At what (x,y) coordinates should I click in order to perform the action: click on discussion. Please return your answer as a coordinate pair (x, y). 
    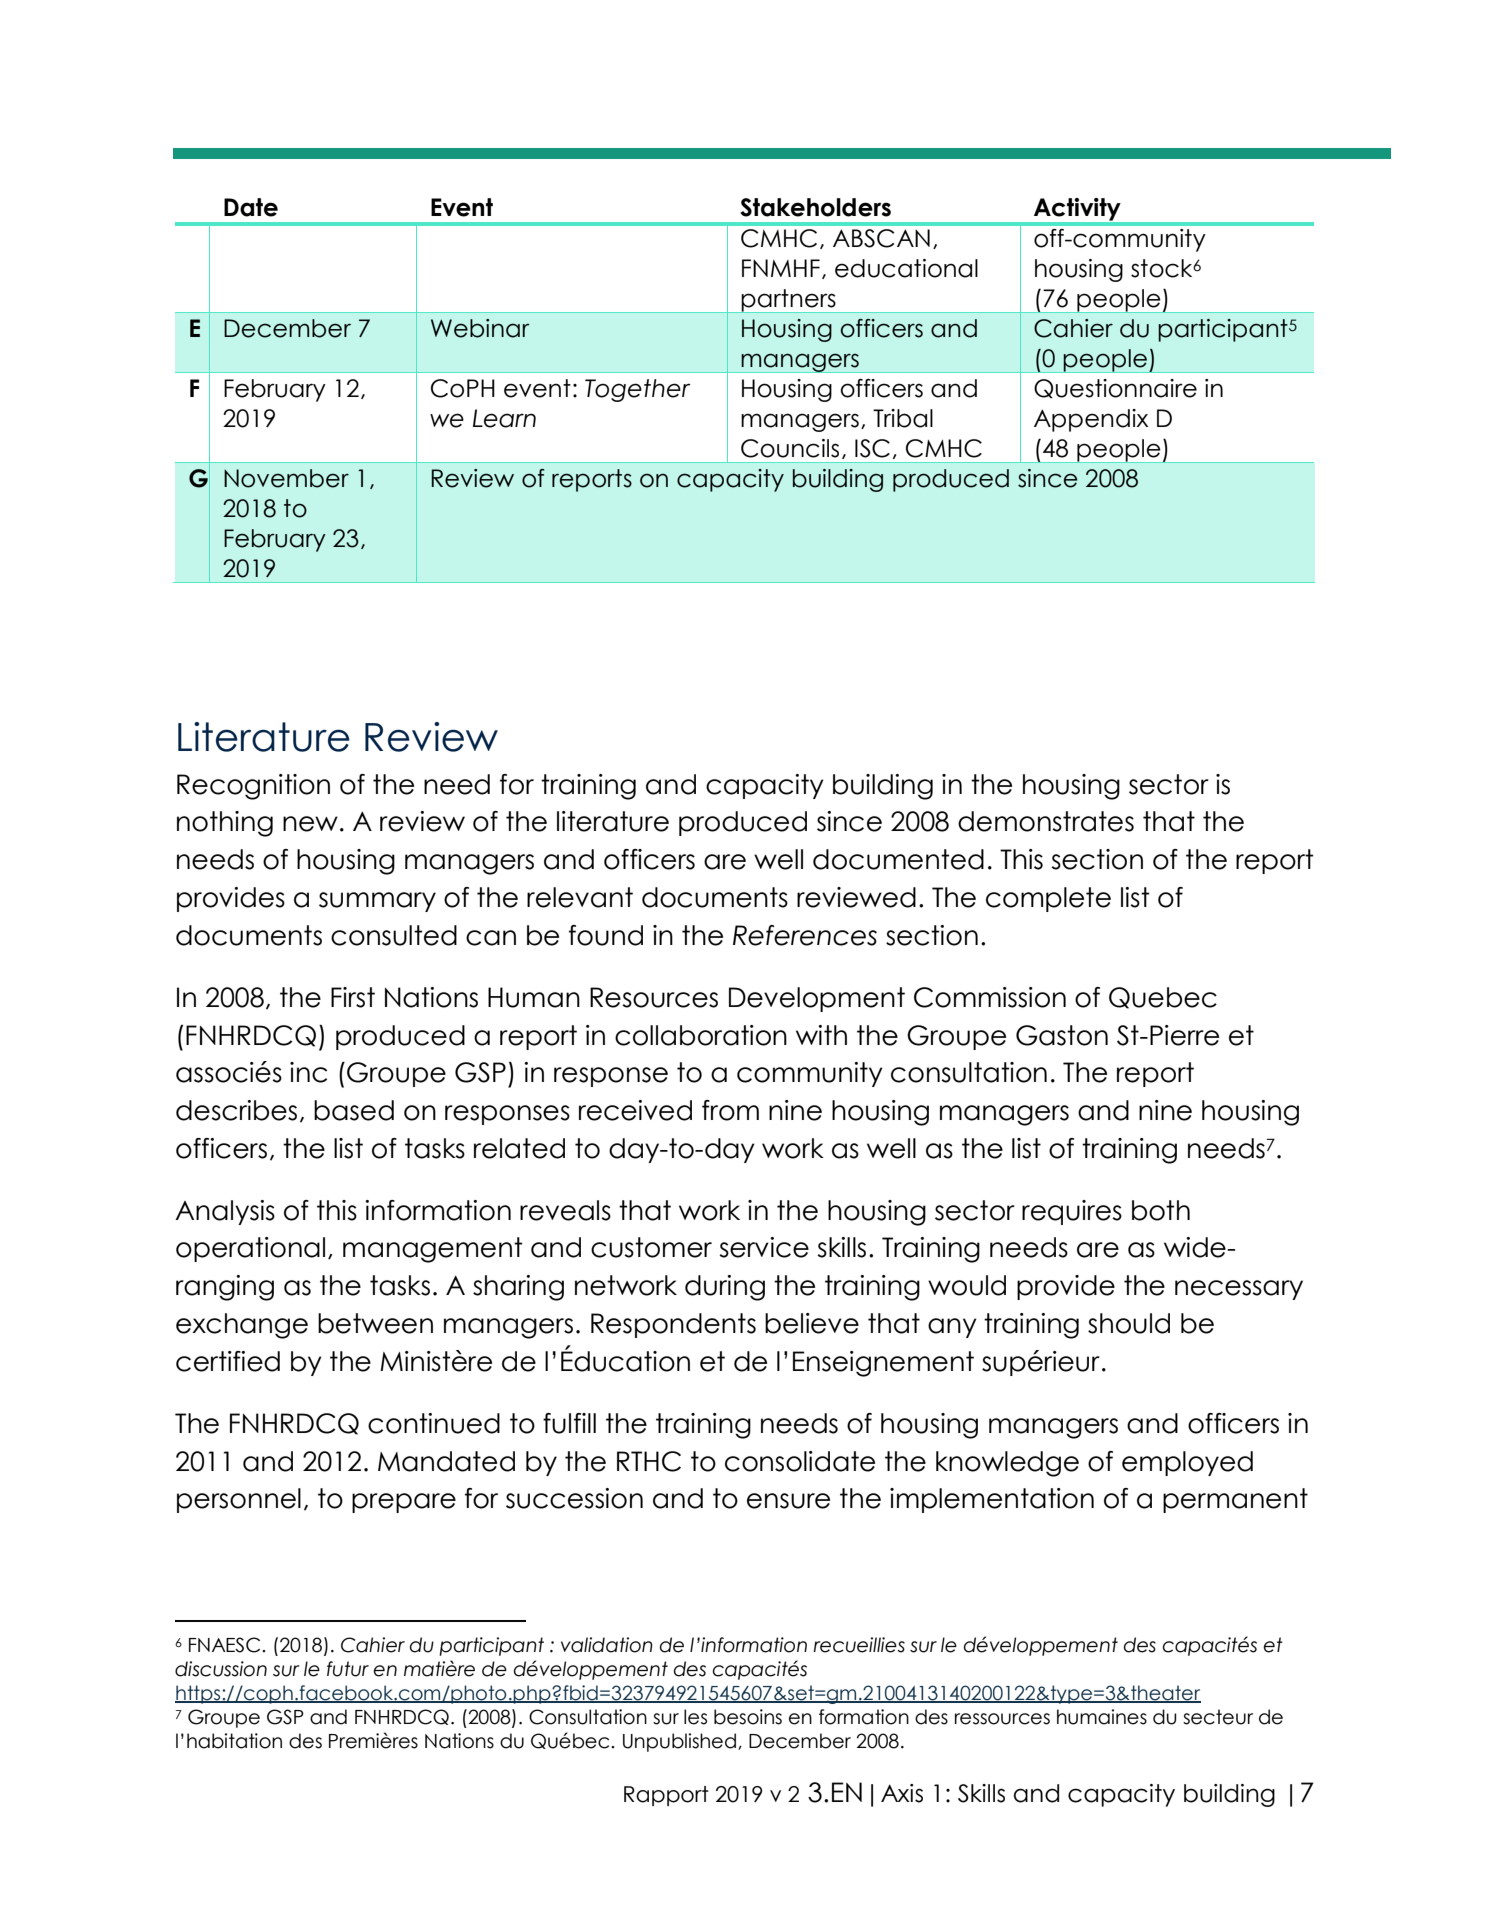
    Looking at the image, I should click on (221, 1669).
